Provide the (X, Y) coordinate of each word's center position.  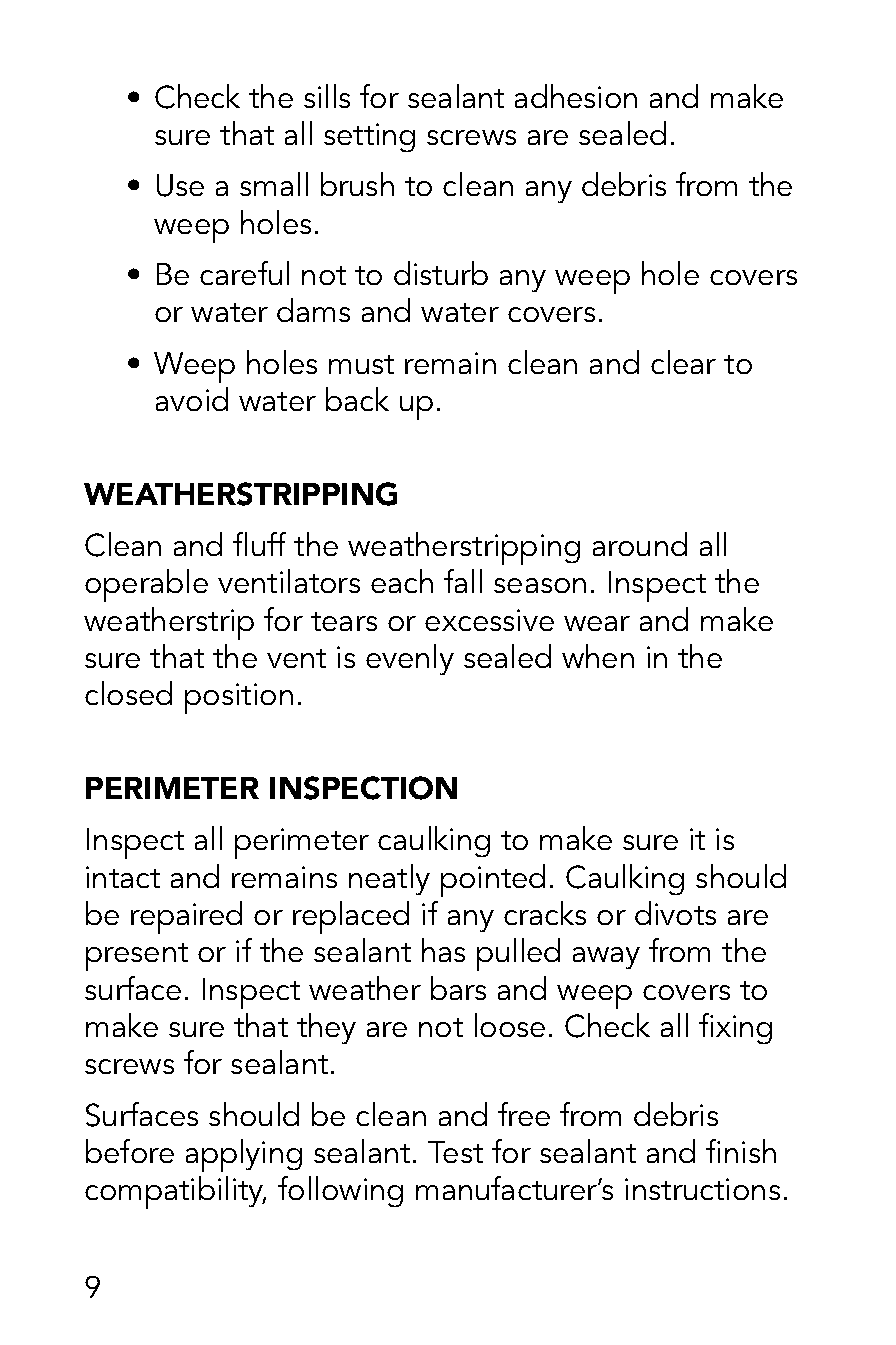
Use (180, 185)
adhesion (576, 96)
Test (455, 1152)
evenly (410, 659)
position (239, 698)
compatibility (175, 1192)
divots (675, 913)
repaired (186, 917)
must (361, 364)
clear (683, 362)
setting (369, 137)
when (598, 656)
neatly (389, 879)
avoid (192, 399)
